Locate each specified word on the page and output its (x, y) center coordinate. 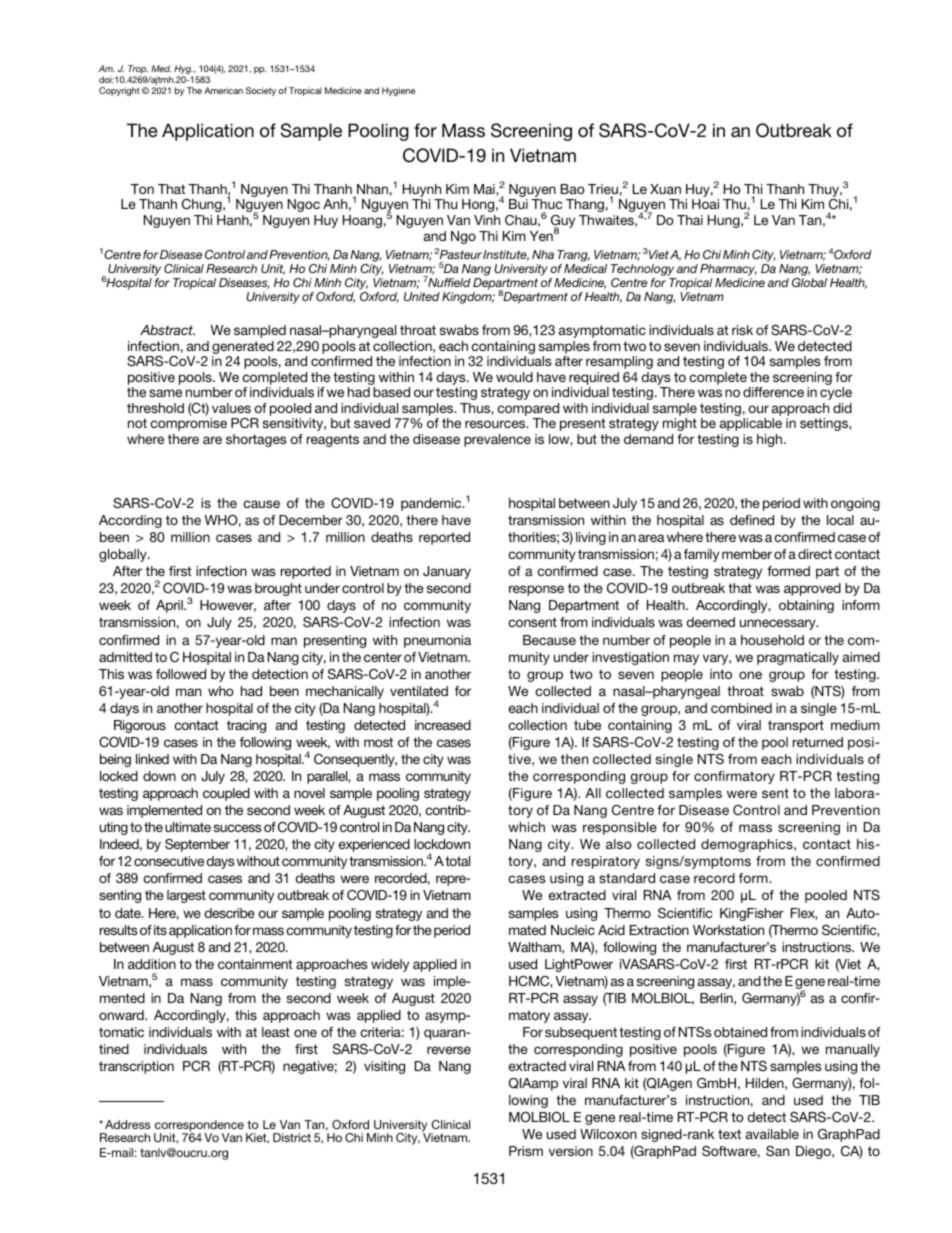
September (197, 845)
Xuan (665, 189)
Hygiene (398, 91)
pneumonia (437, 641)
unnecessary (779, 624)
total (456, 861)
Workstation (728, 930)
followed (181, 674)
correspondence (199, 1127)
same (165, 393)
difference (773, 392)
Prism (526, 1151)
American (223, 90)
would (514, 377)
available (772, 1134)
